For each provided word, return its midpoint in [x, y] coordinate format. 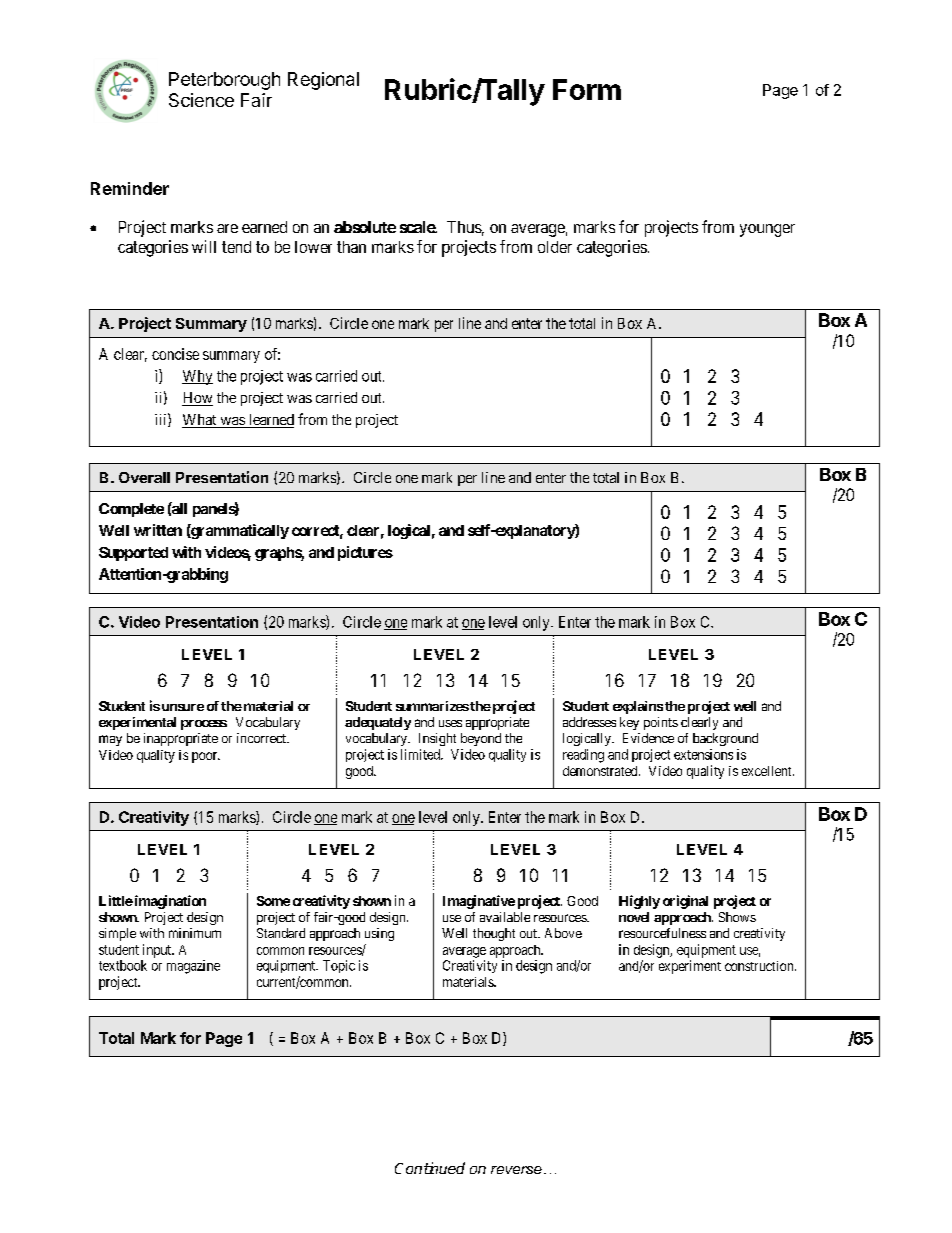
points [661, 723]
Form [587, 89]
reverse [516, 1170]
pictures [365, 553]
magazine [193, 967]
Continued [430, 1168]
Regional [323, 81]
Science [201, 100]
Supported [133, 554]
